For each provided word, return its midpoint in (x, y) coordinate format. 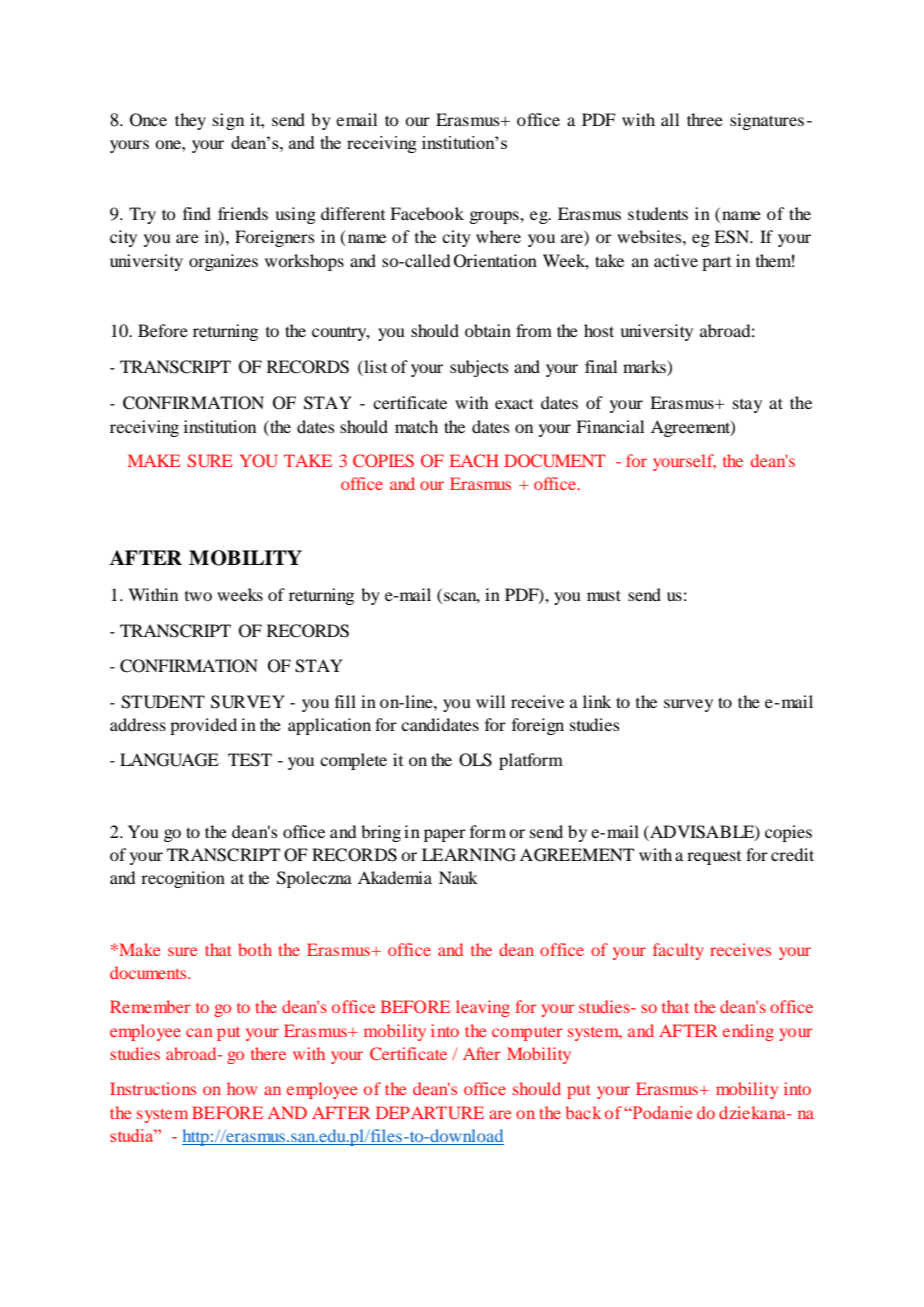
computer (527, 1034)
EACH (474, 460)
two (198, 596)
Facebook (427, 213)
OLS (475, 760)
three (705, 119)
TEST (250, 760)
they (190, 121)
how (242, 1088)
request (714, 858)
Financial (610, 426)
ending (748, 1032)
